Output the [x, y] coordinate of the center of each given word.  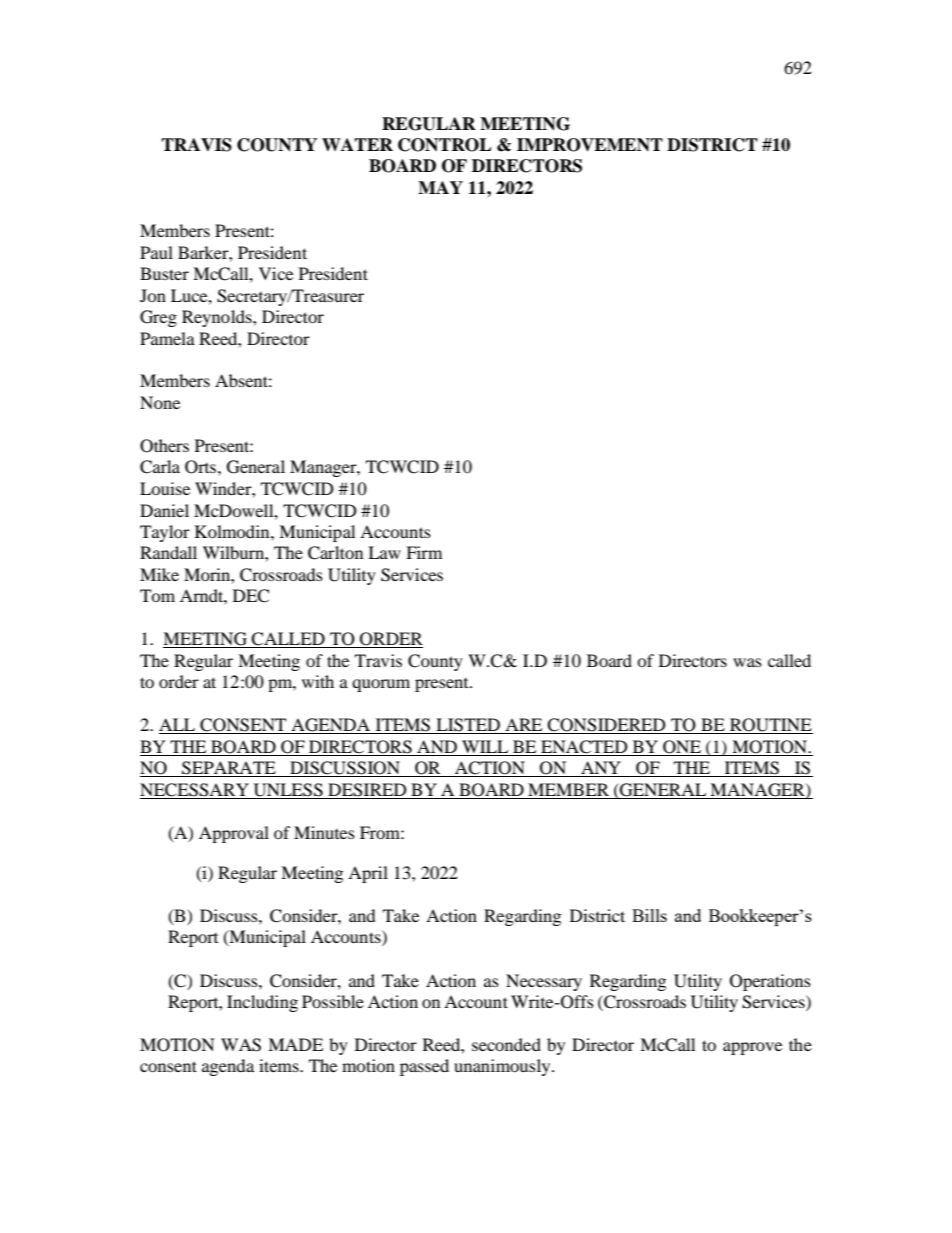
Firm [424, 552]
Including [262, 1003]
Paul [156, 252]
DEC [251, 596]
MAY [440, 187]
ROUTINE [770, 726]
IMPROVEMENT [590, 145]
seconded [506, 1044]
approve [752, 1048]
